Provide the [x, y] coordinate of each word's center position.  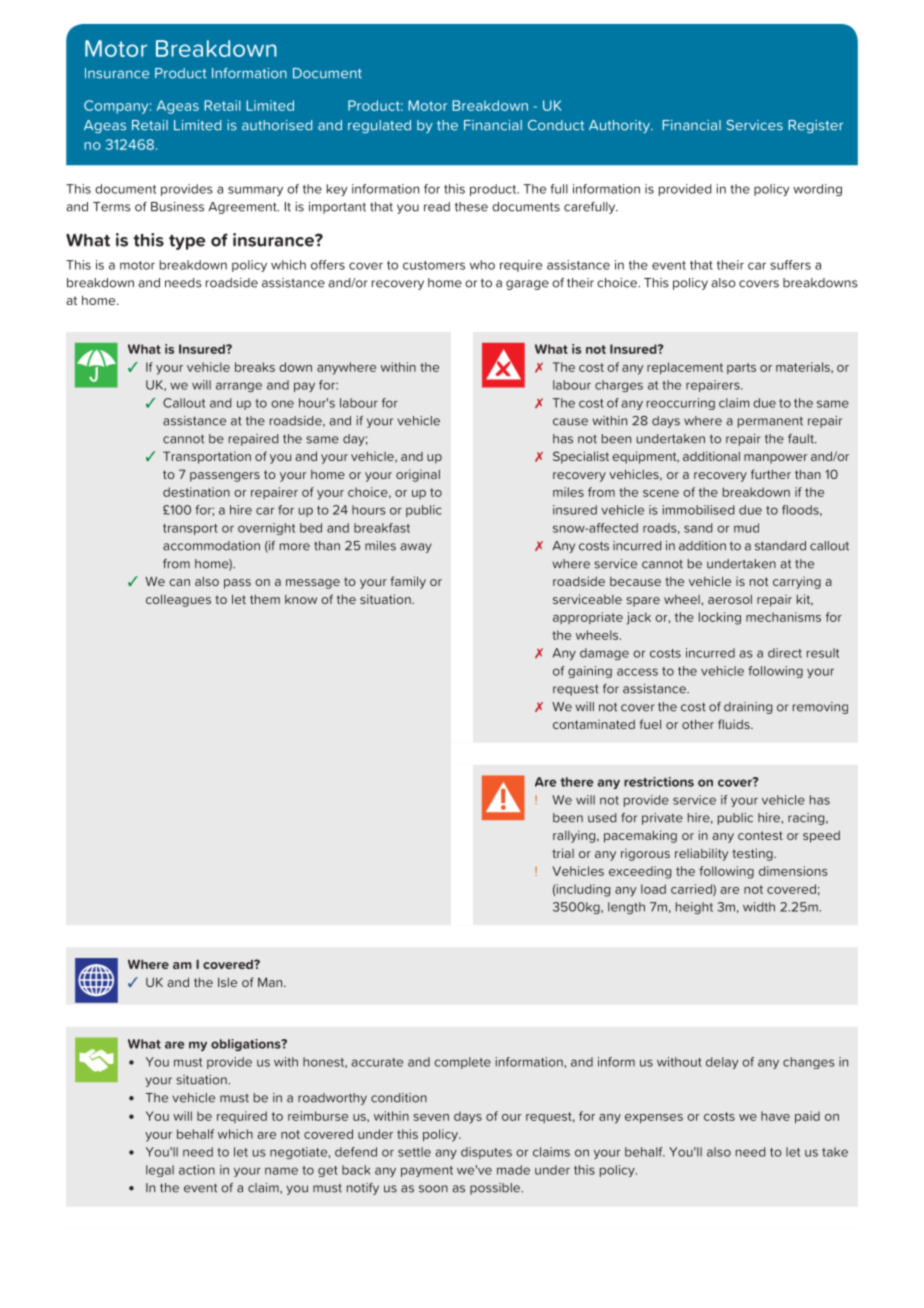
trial [563, 853]
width [759, 907]
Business [177, 207]
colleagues [178, 600]
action [197, 1170]
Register [816, 126]
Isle [227, 982]
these [471, 207]
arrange [239, 387]
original [418, 475]
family [408, 582]
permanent [770, 422]
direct [785, 653]
